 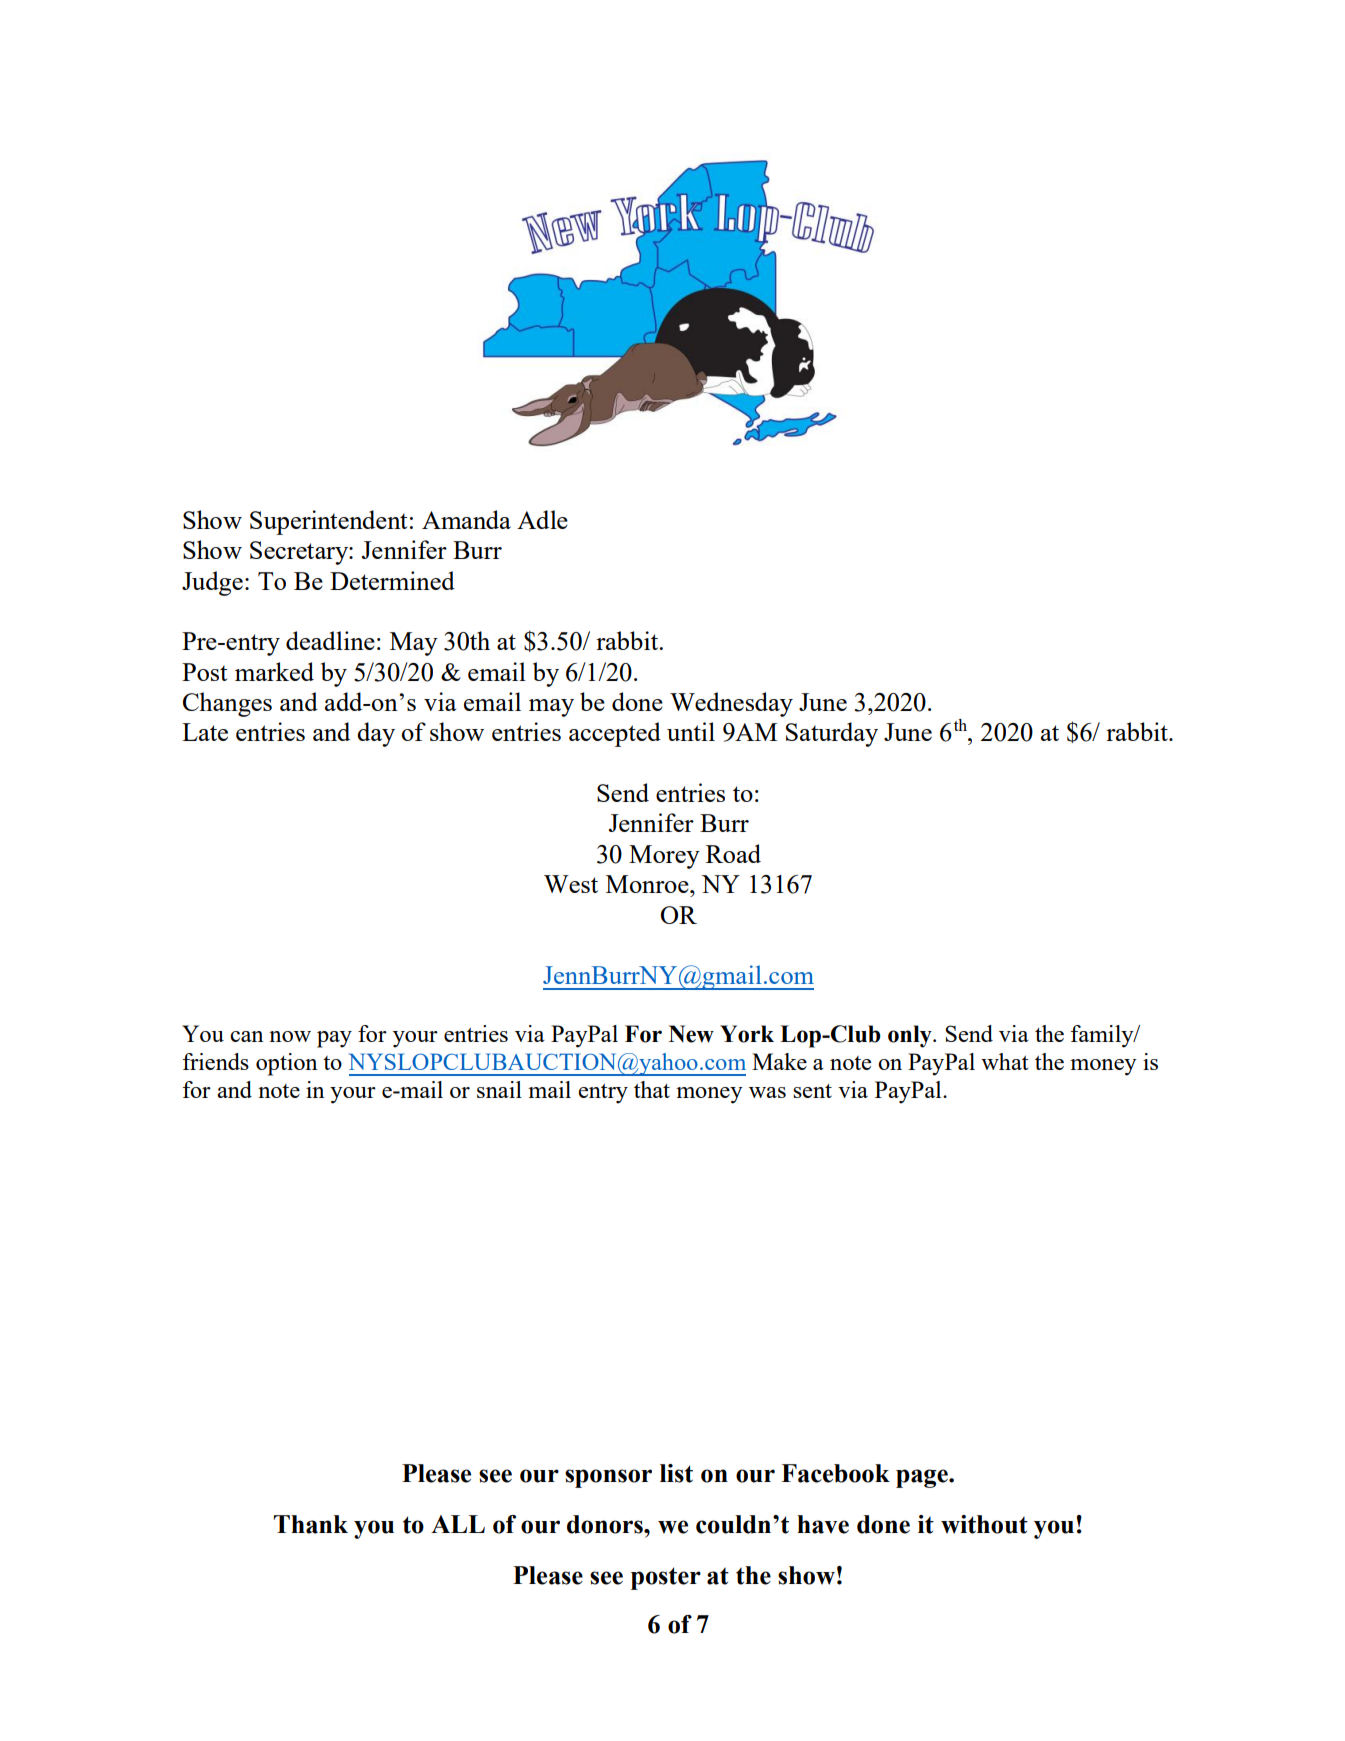 What do you see at coordinates (733, 853) in the image?
I see `Road` at bounding box center [733, 853].
